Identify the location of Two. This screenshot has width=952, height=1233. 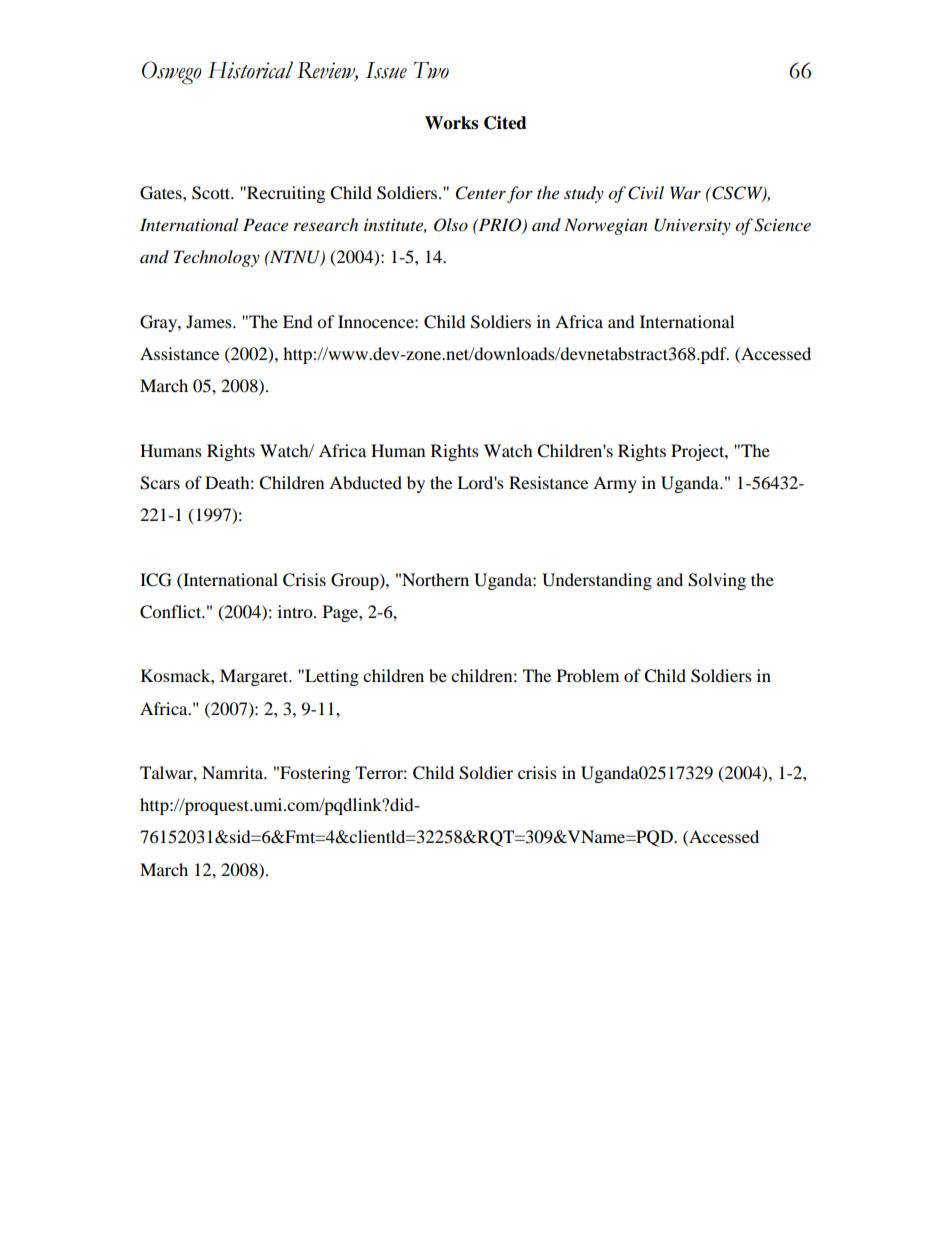
(431, 70).
